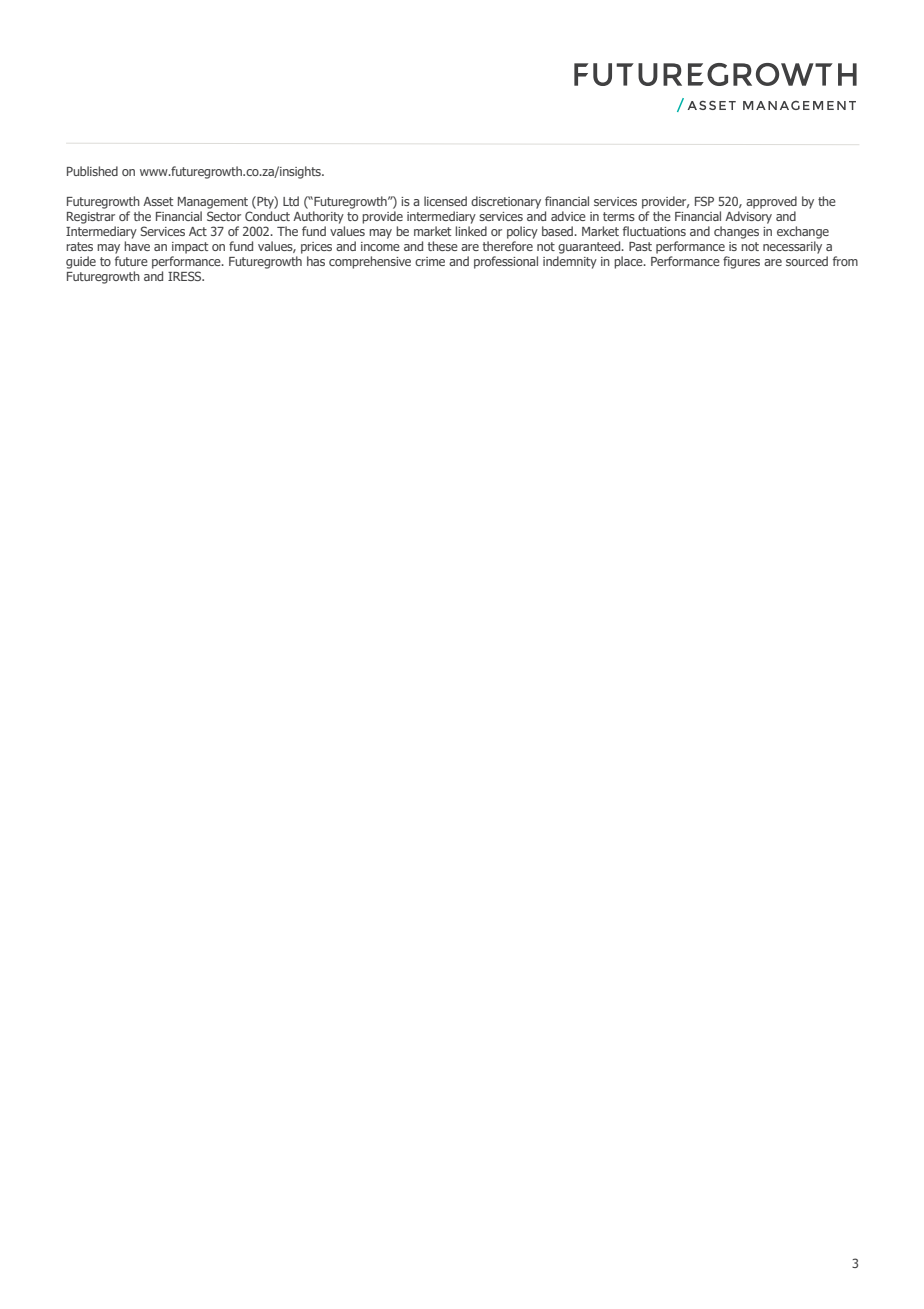  What do you see at coordinates (186, 276) in the screenshot?
I see `IRESS` at bounding box center [186, 276].
